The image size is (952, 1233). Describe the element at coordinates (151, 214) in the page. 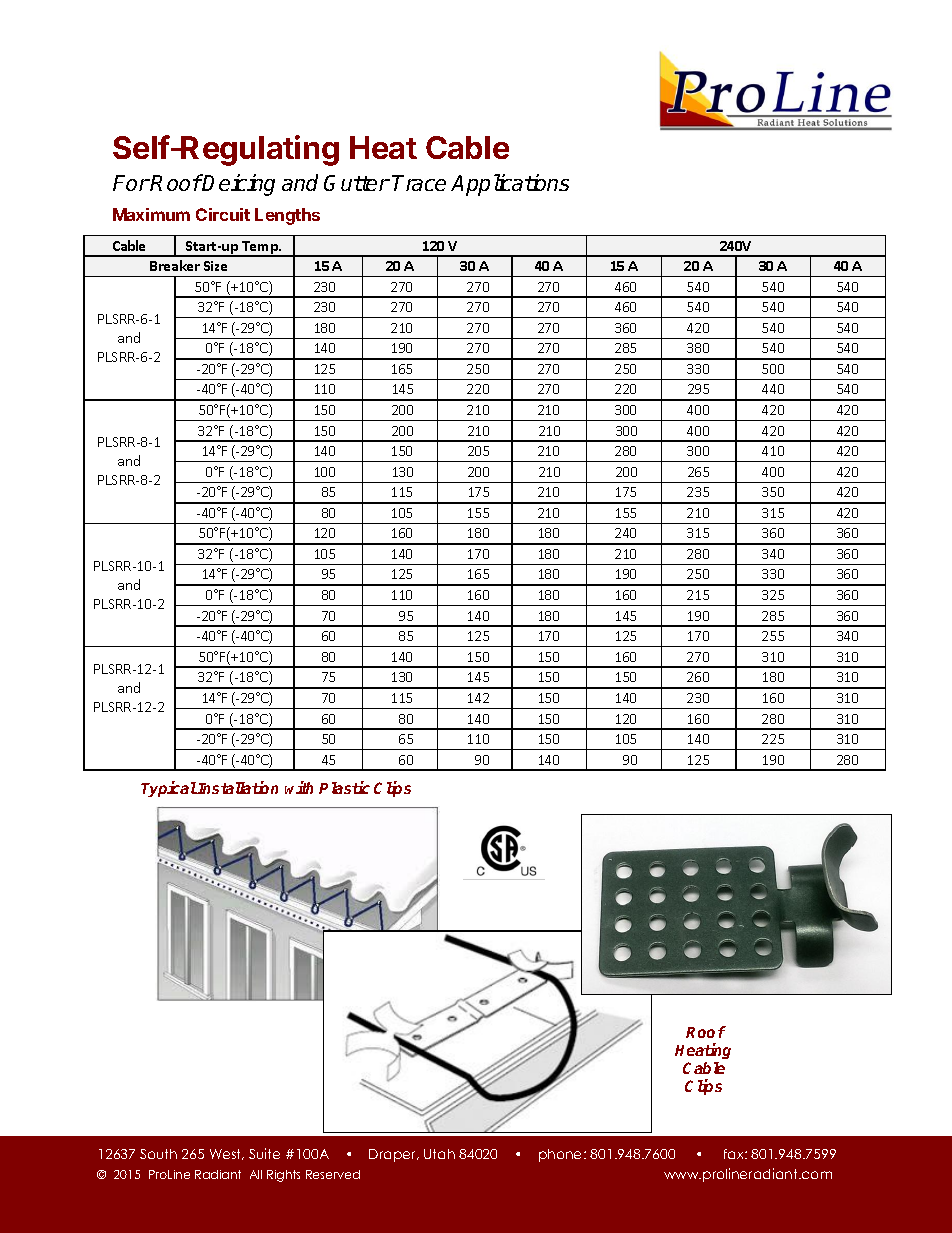

I see `Maximum` at that location.
